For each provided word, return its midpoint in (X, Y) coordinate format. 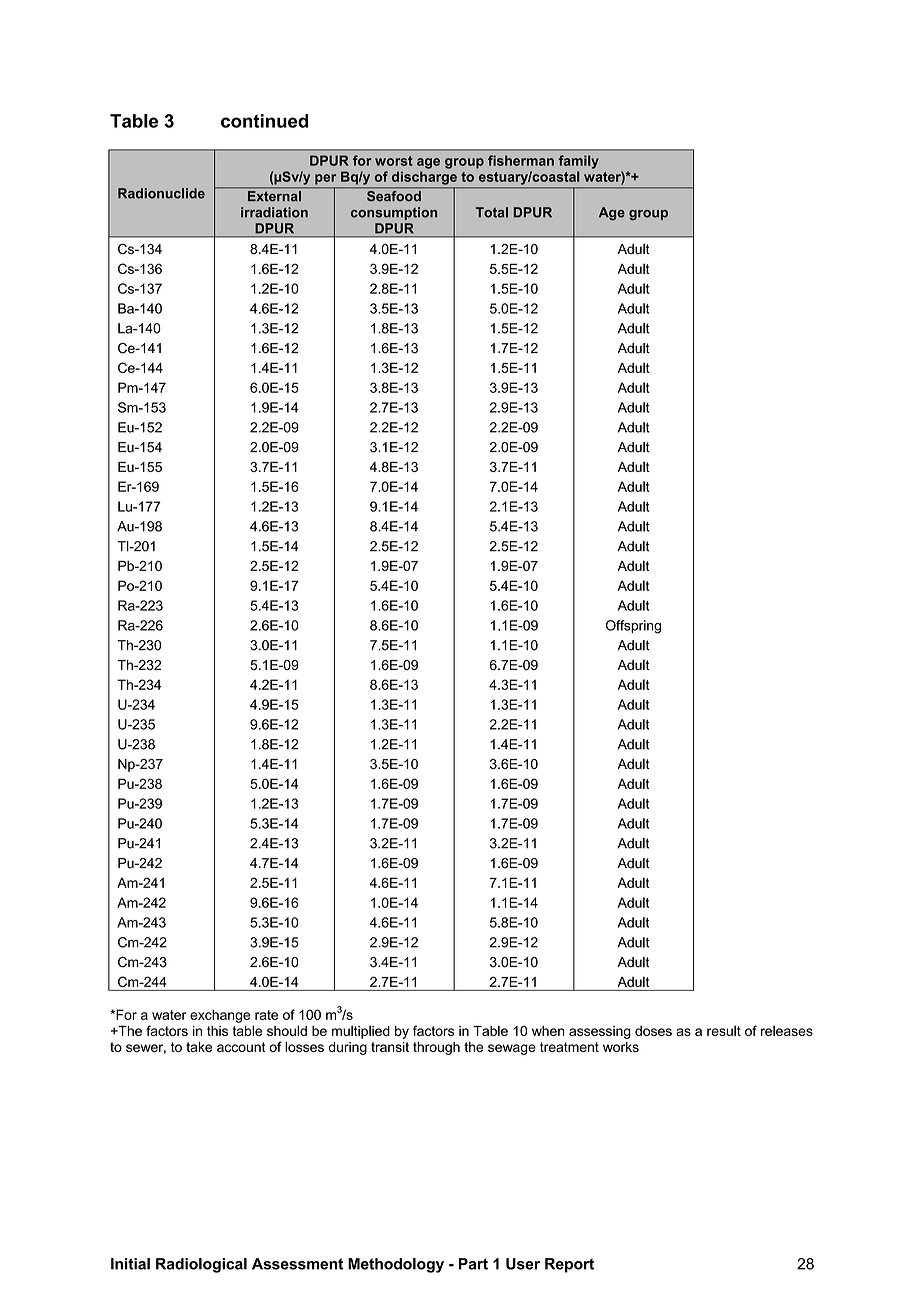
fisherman (521, 160)
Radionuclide (161, 193)
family (579, 162)
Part (473, 1264)
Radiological (201, 1265)
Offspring (633, 627)
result (724, 1030)
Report (569, 1265)
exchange (220, 1016)
